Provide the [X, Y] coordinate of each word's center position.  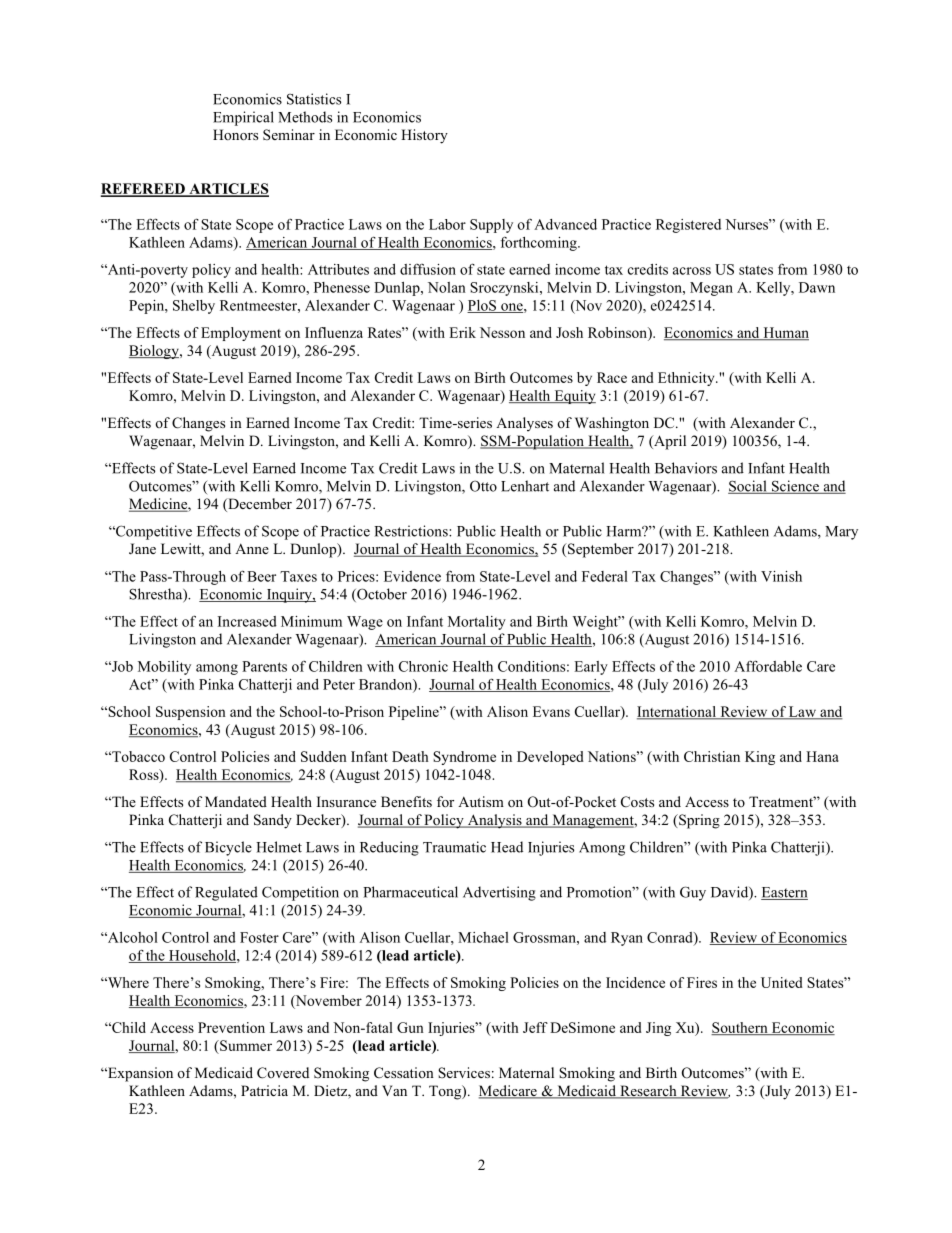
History [424, 136]
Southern [740, 1028]
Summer [245, 1045]
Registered [688, 226]
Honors [235, 134]
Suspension [191, 713]
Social [748, 487]
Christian [712, 756]
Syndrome [464, 758]
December [259, 505]
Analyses [524, 424]
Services [464, 1073]
